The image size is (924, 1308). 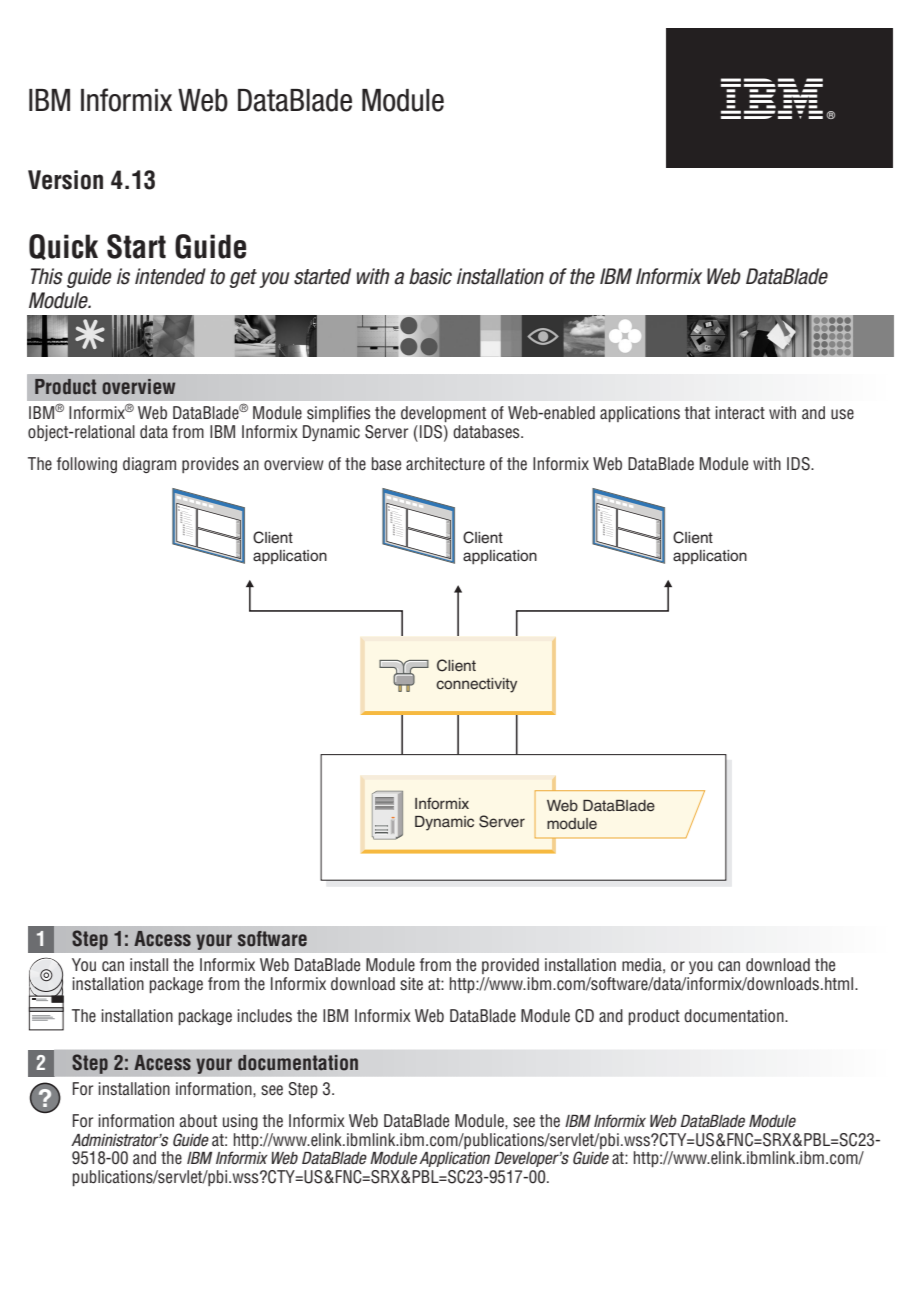 I want to click on about, so click(x=198, y=1120).
